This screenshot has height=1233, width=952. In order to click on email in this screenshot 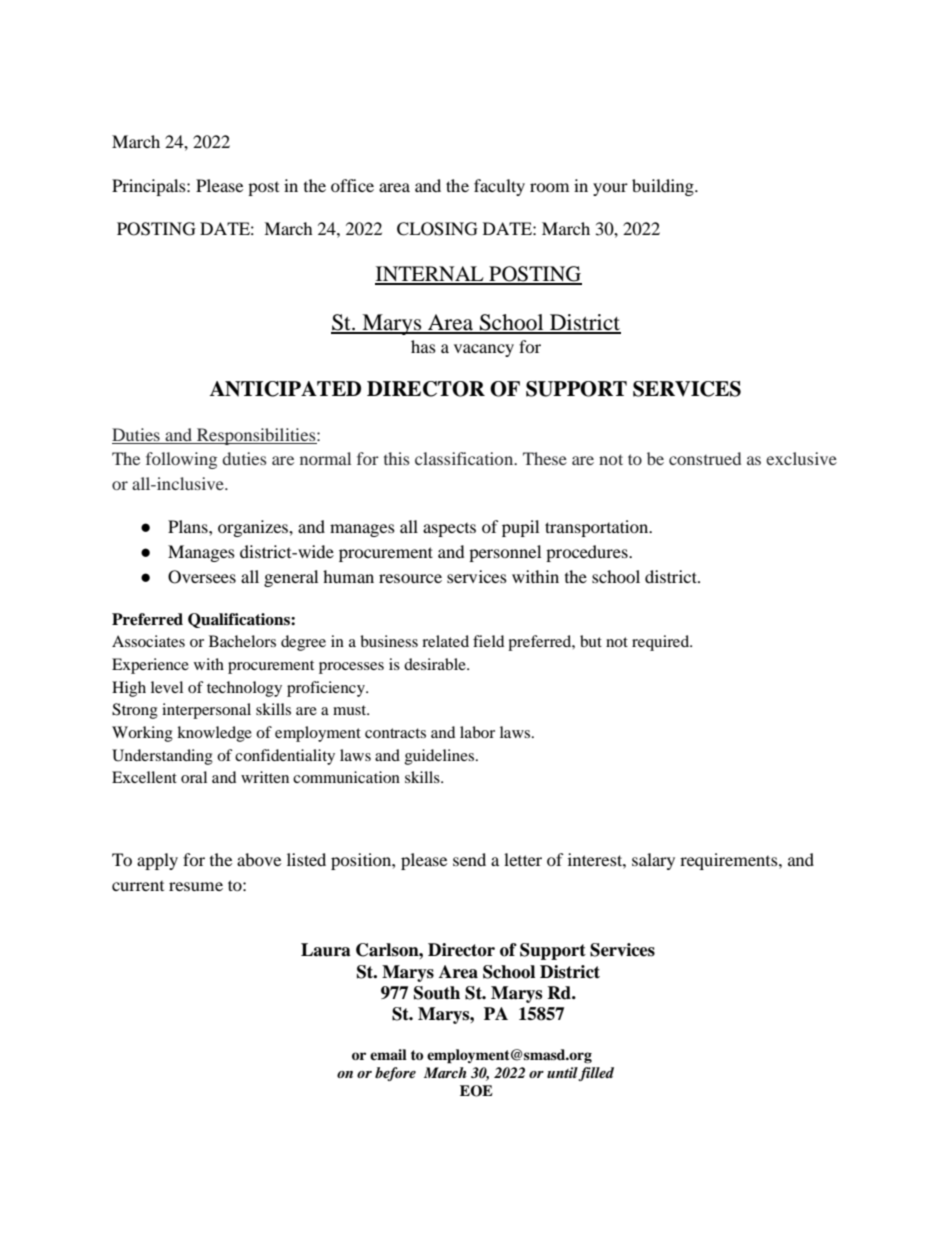, I will do `click(388, 1054)`.
